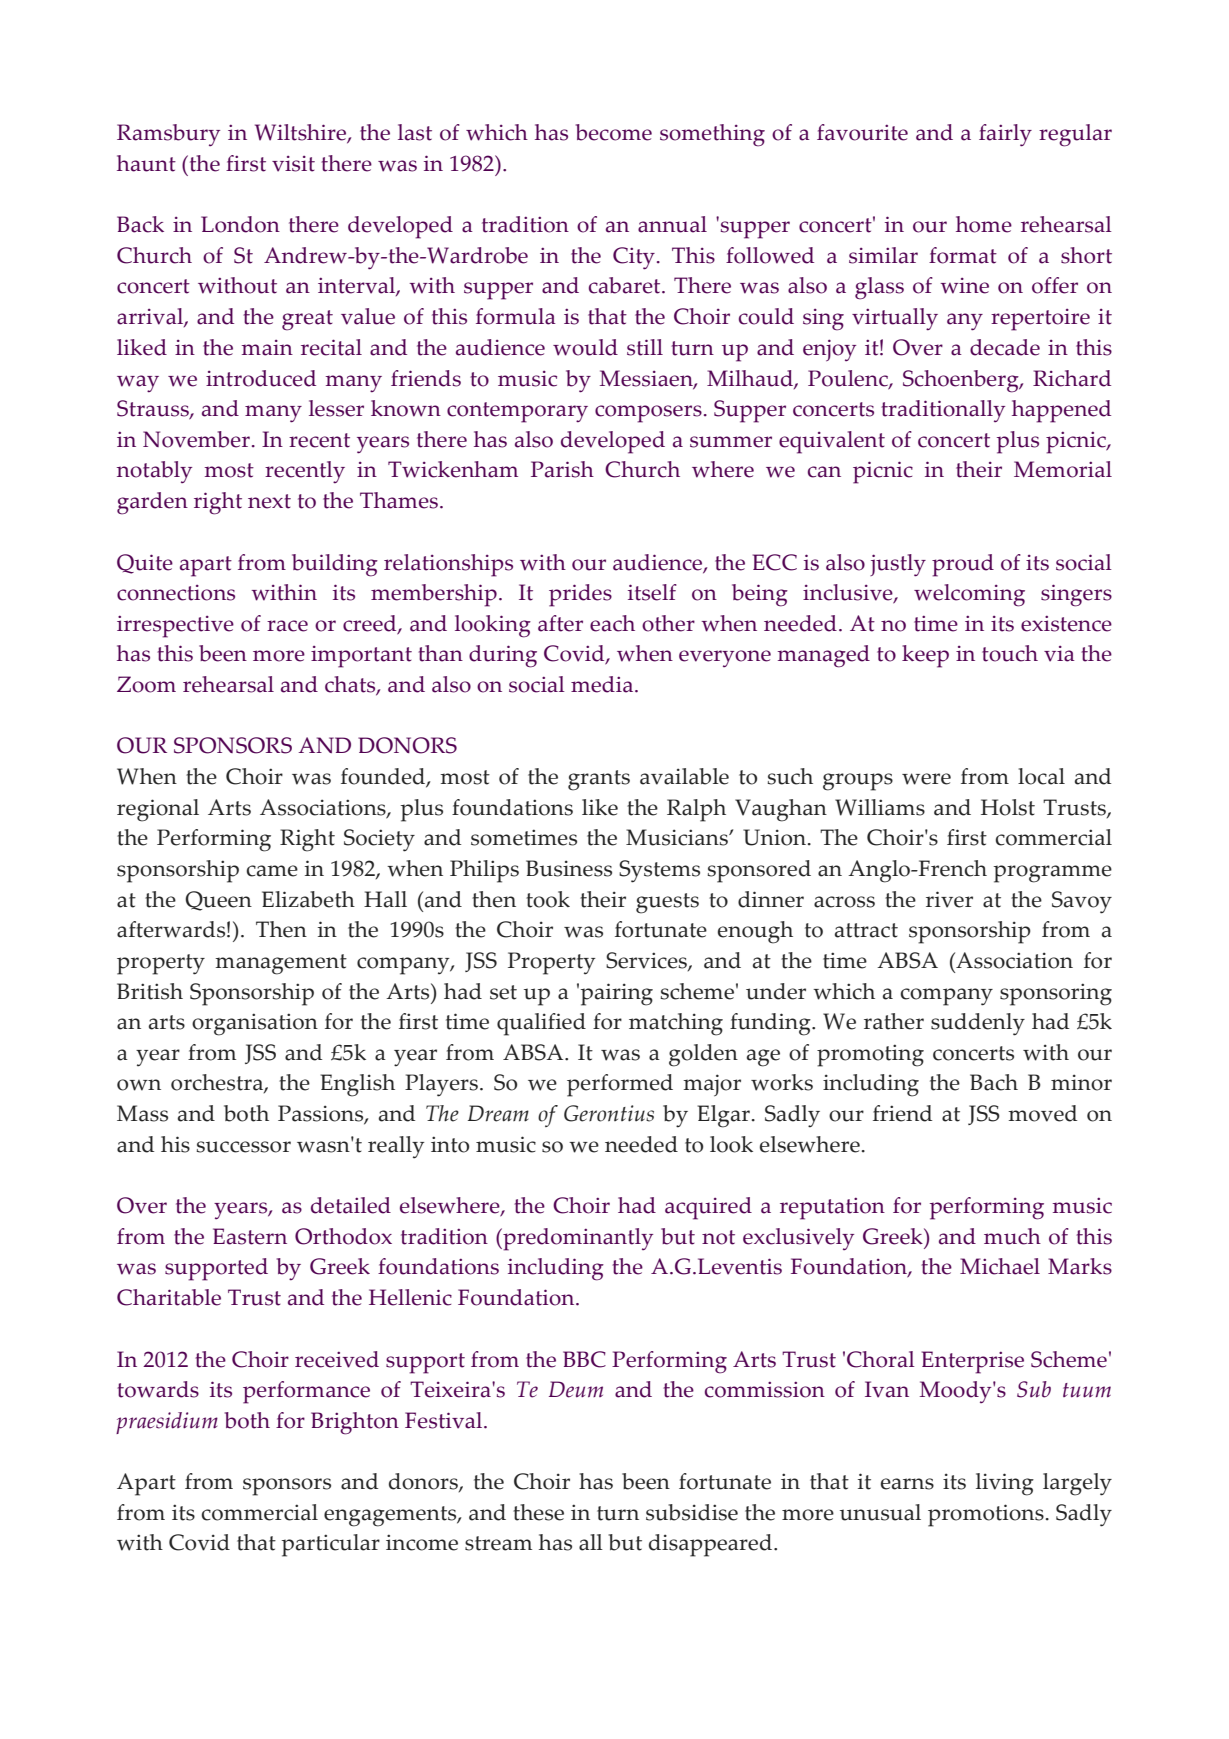  What do you see at coordinates (293, 164) in the page?
I see `visit` at bounding box center [293, 164].
